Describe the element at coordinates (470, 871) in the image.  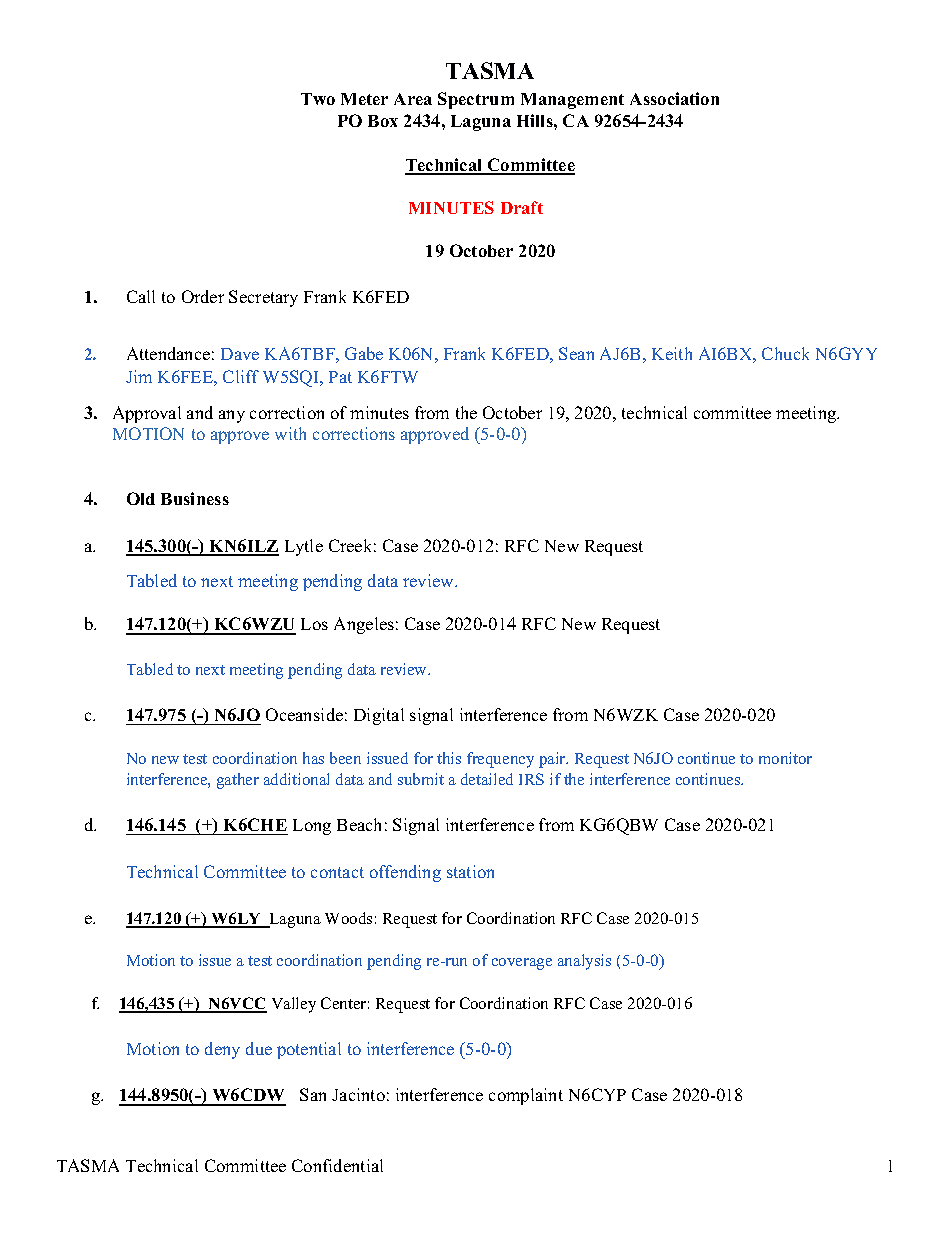
I see `station` at that location.
